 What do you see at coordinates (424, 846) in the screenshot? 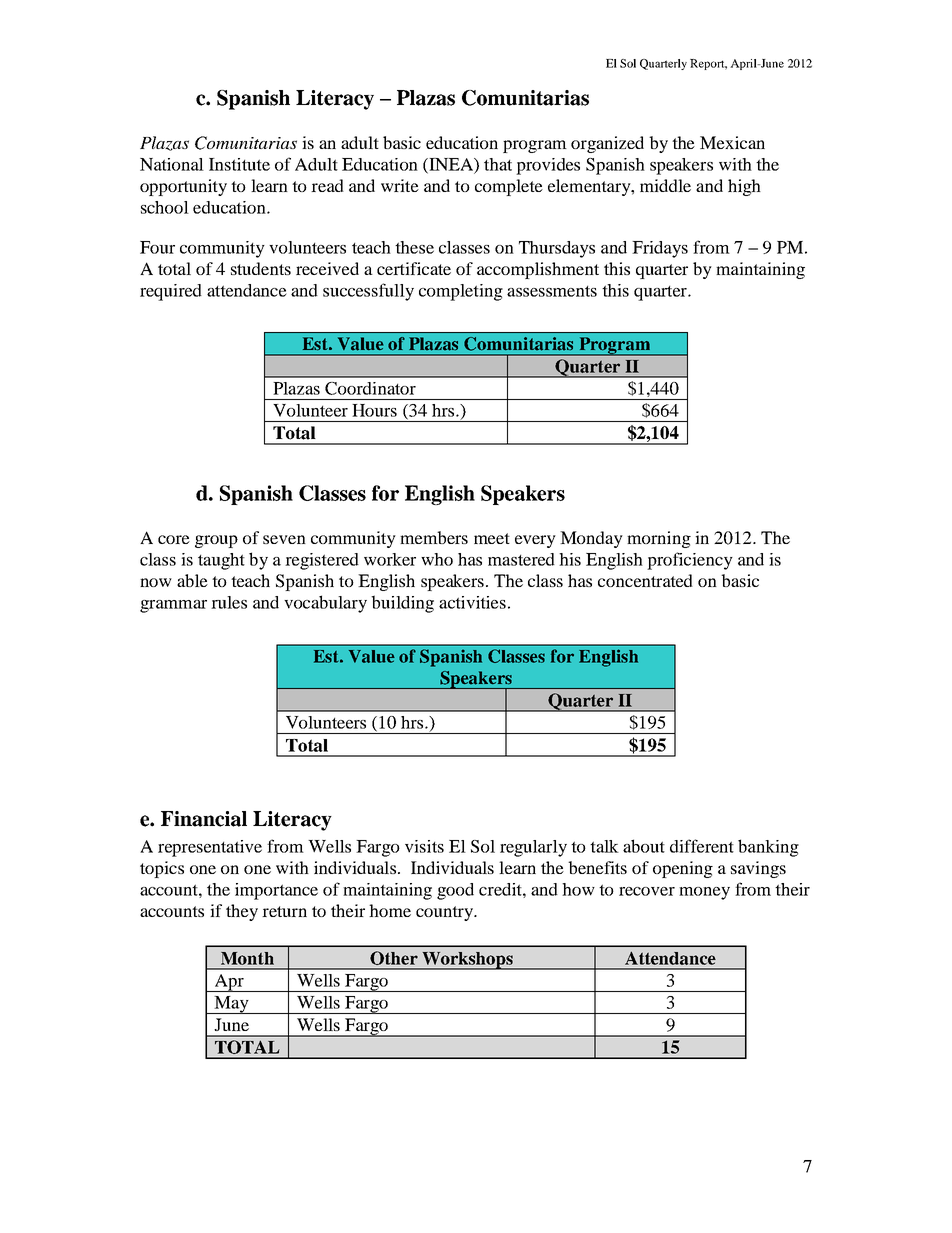
I see `visits` at bounding box center [424, 846].
